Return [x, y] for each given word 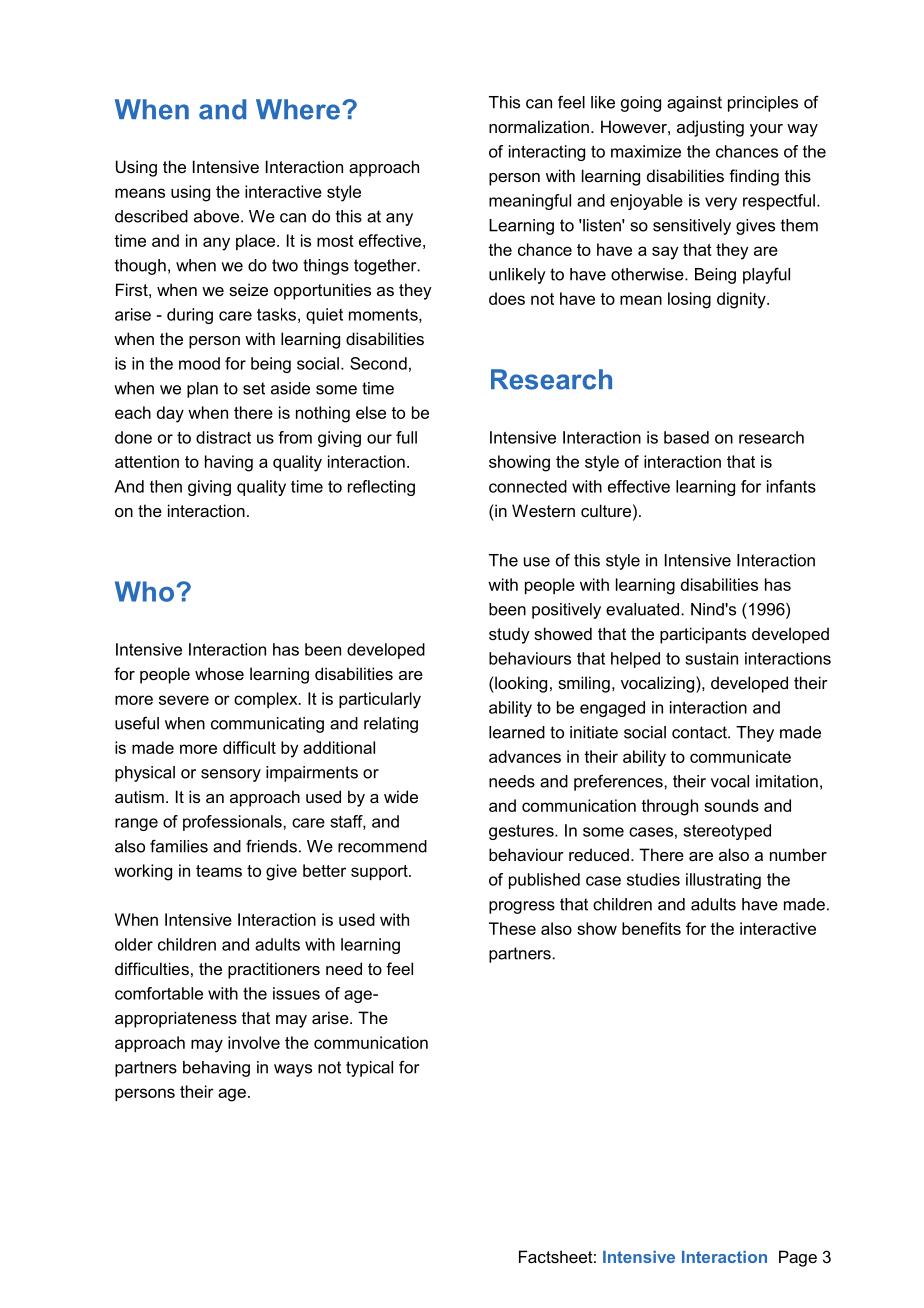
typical [369, 1069]
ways [293, 1070]
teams [219, 871]
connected [528, 486]
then [166, 486]
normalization [539, 126]
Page [798, 1258]
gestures [522, 832]
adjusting [710, 128]
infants [791, 486]
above [218, 216]
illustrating [723, 881]
